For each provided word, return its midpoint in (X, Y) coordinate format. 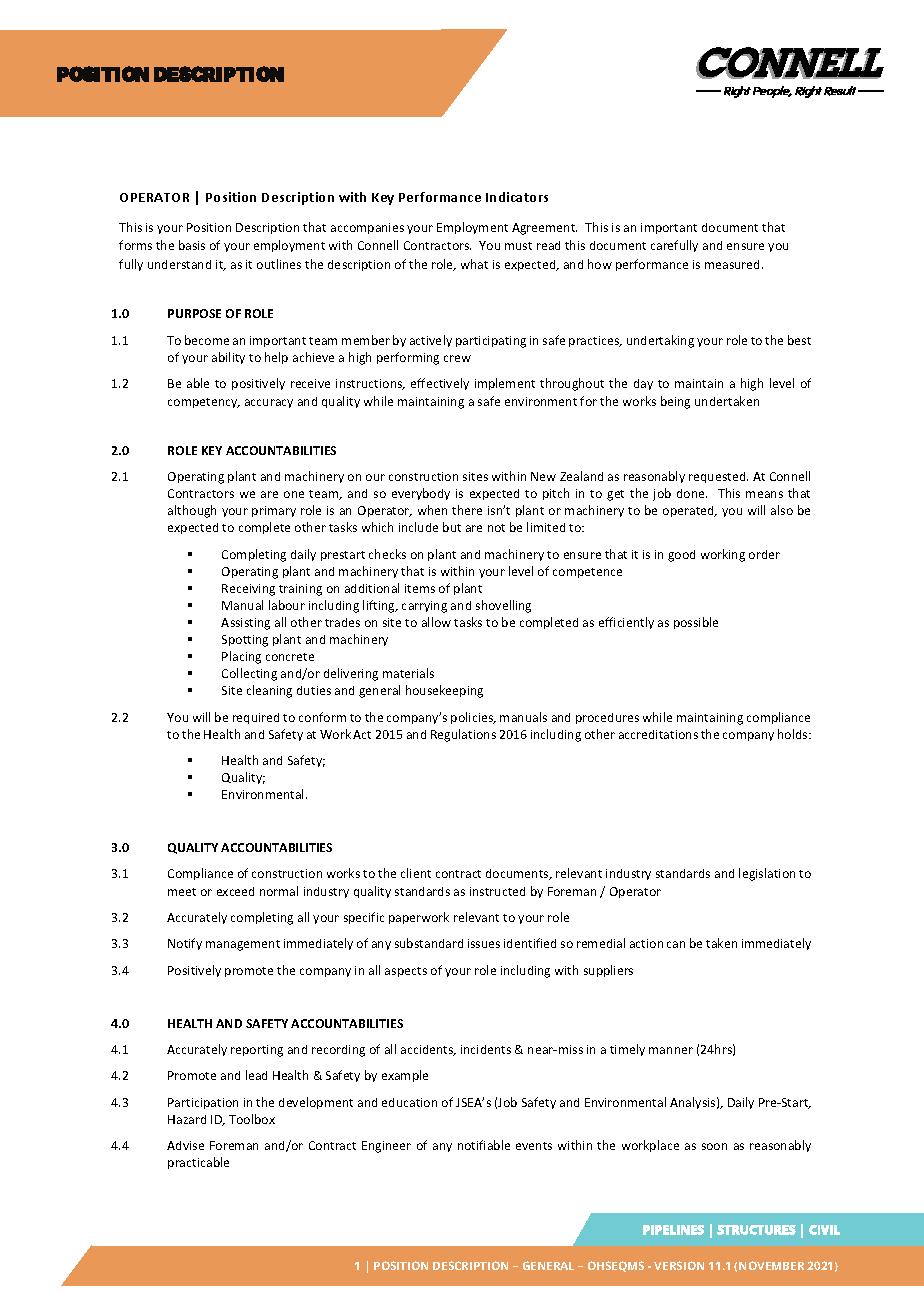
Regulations (463, 735)
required (256, 718)
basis (192, 245)
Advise (185, 1145)
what (474, 264)
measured (734, 264)
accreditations (658, 734)
